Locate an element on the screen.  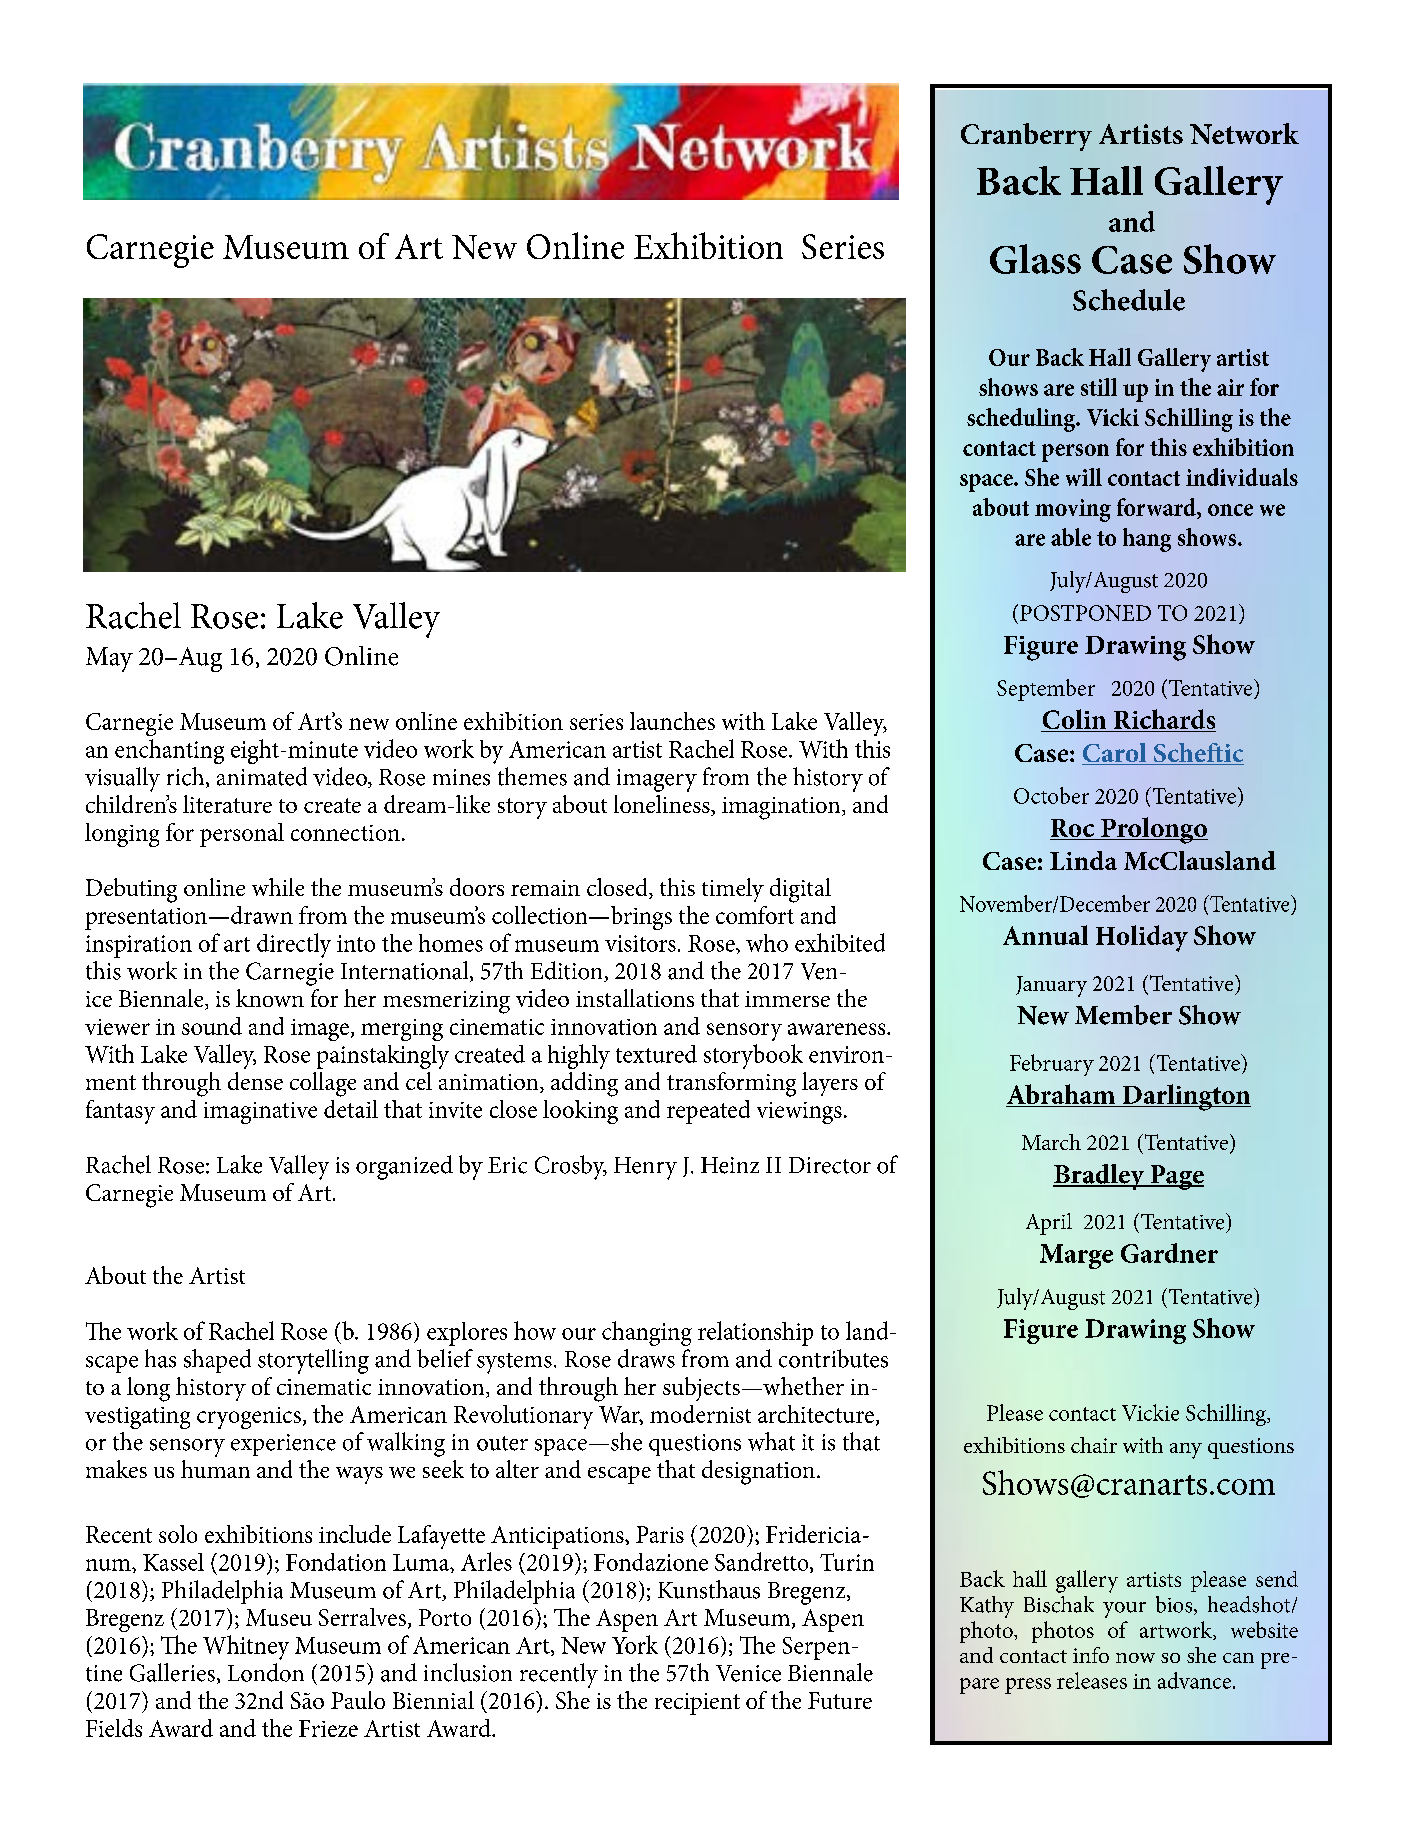
Heinz is located at coordinates (730, 1165).
